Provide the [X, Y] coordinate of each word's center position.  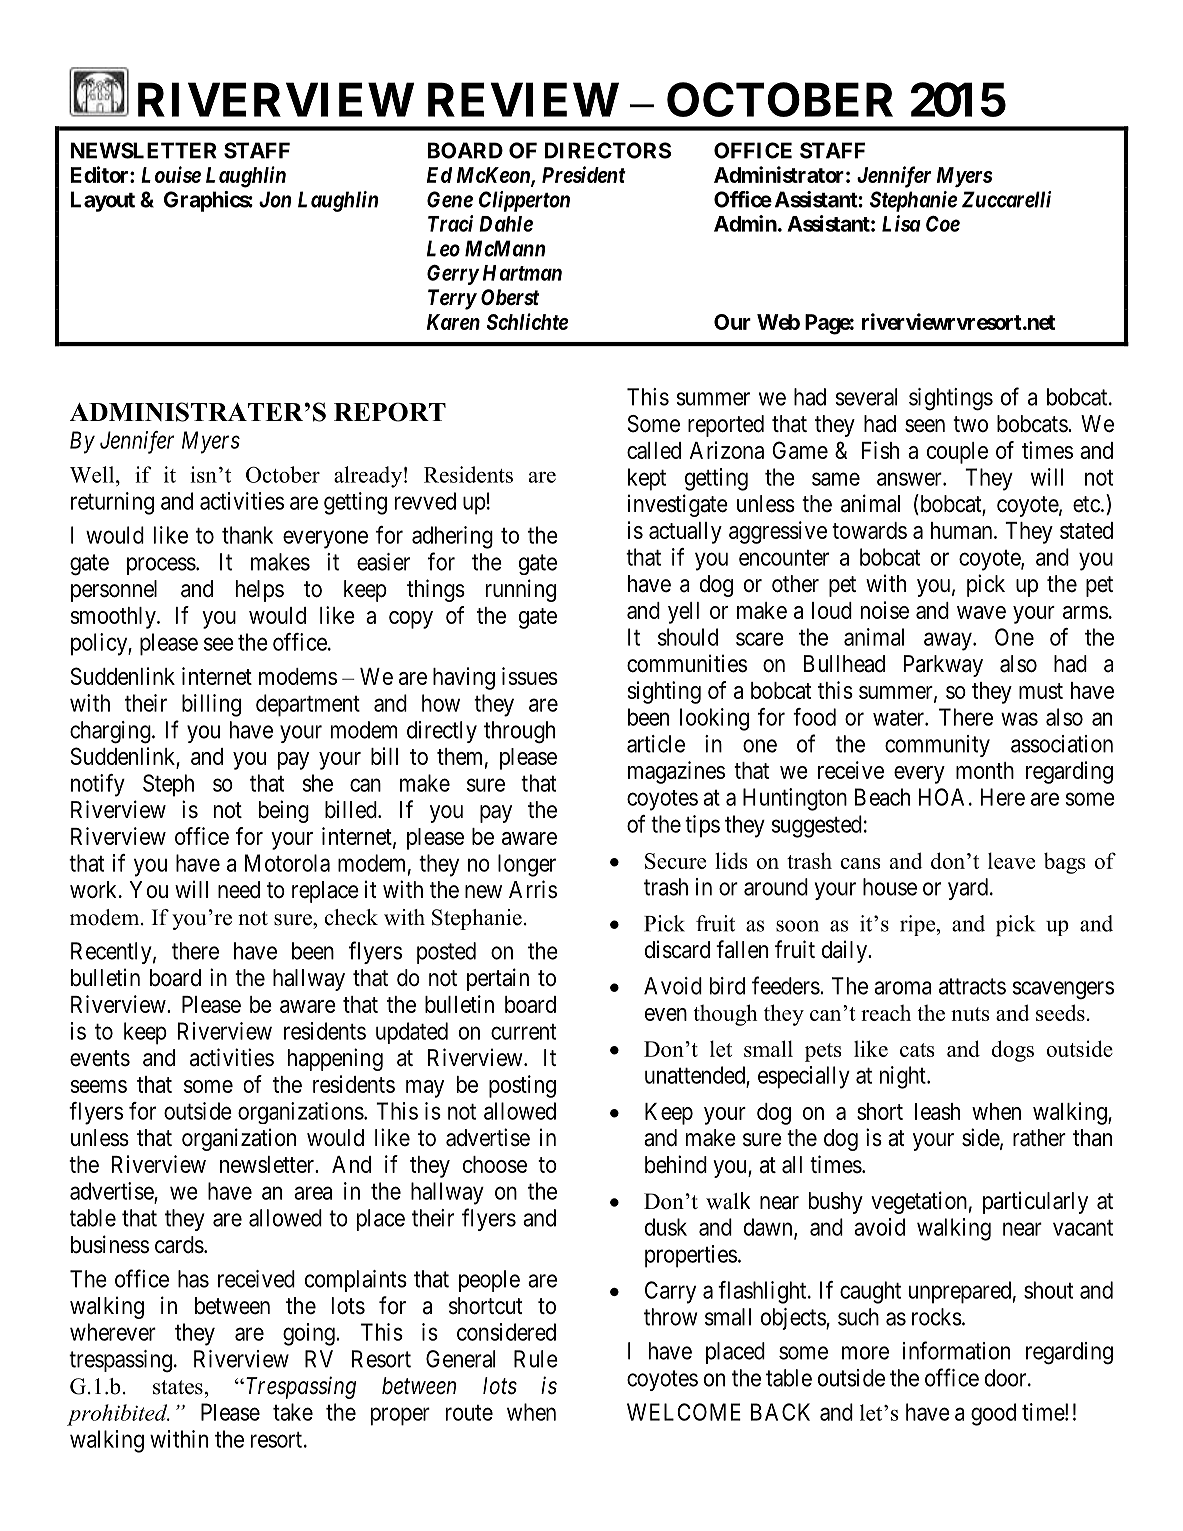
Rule [536, 1359]
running [521, 590]
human [963, 530]
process [161, 566]
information [956, 1350]
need [239, 890]
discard [677, 949]
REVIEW [523, 100]
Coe [943, 223]
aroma [903, 988]
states [178, 1387]
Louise [171, 174]
